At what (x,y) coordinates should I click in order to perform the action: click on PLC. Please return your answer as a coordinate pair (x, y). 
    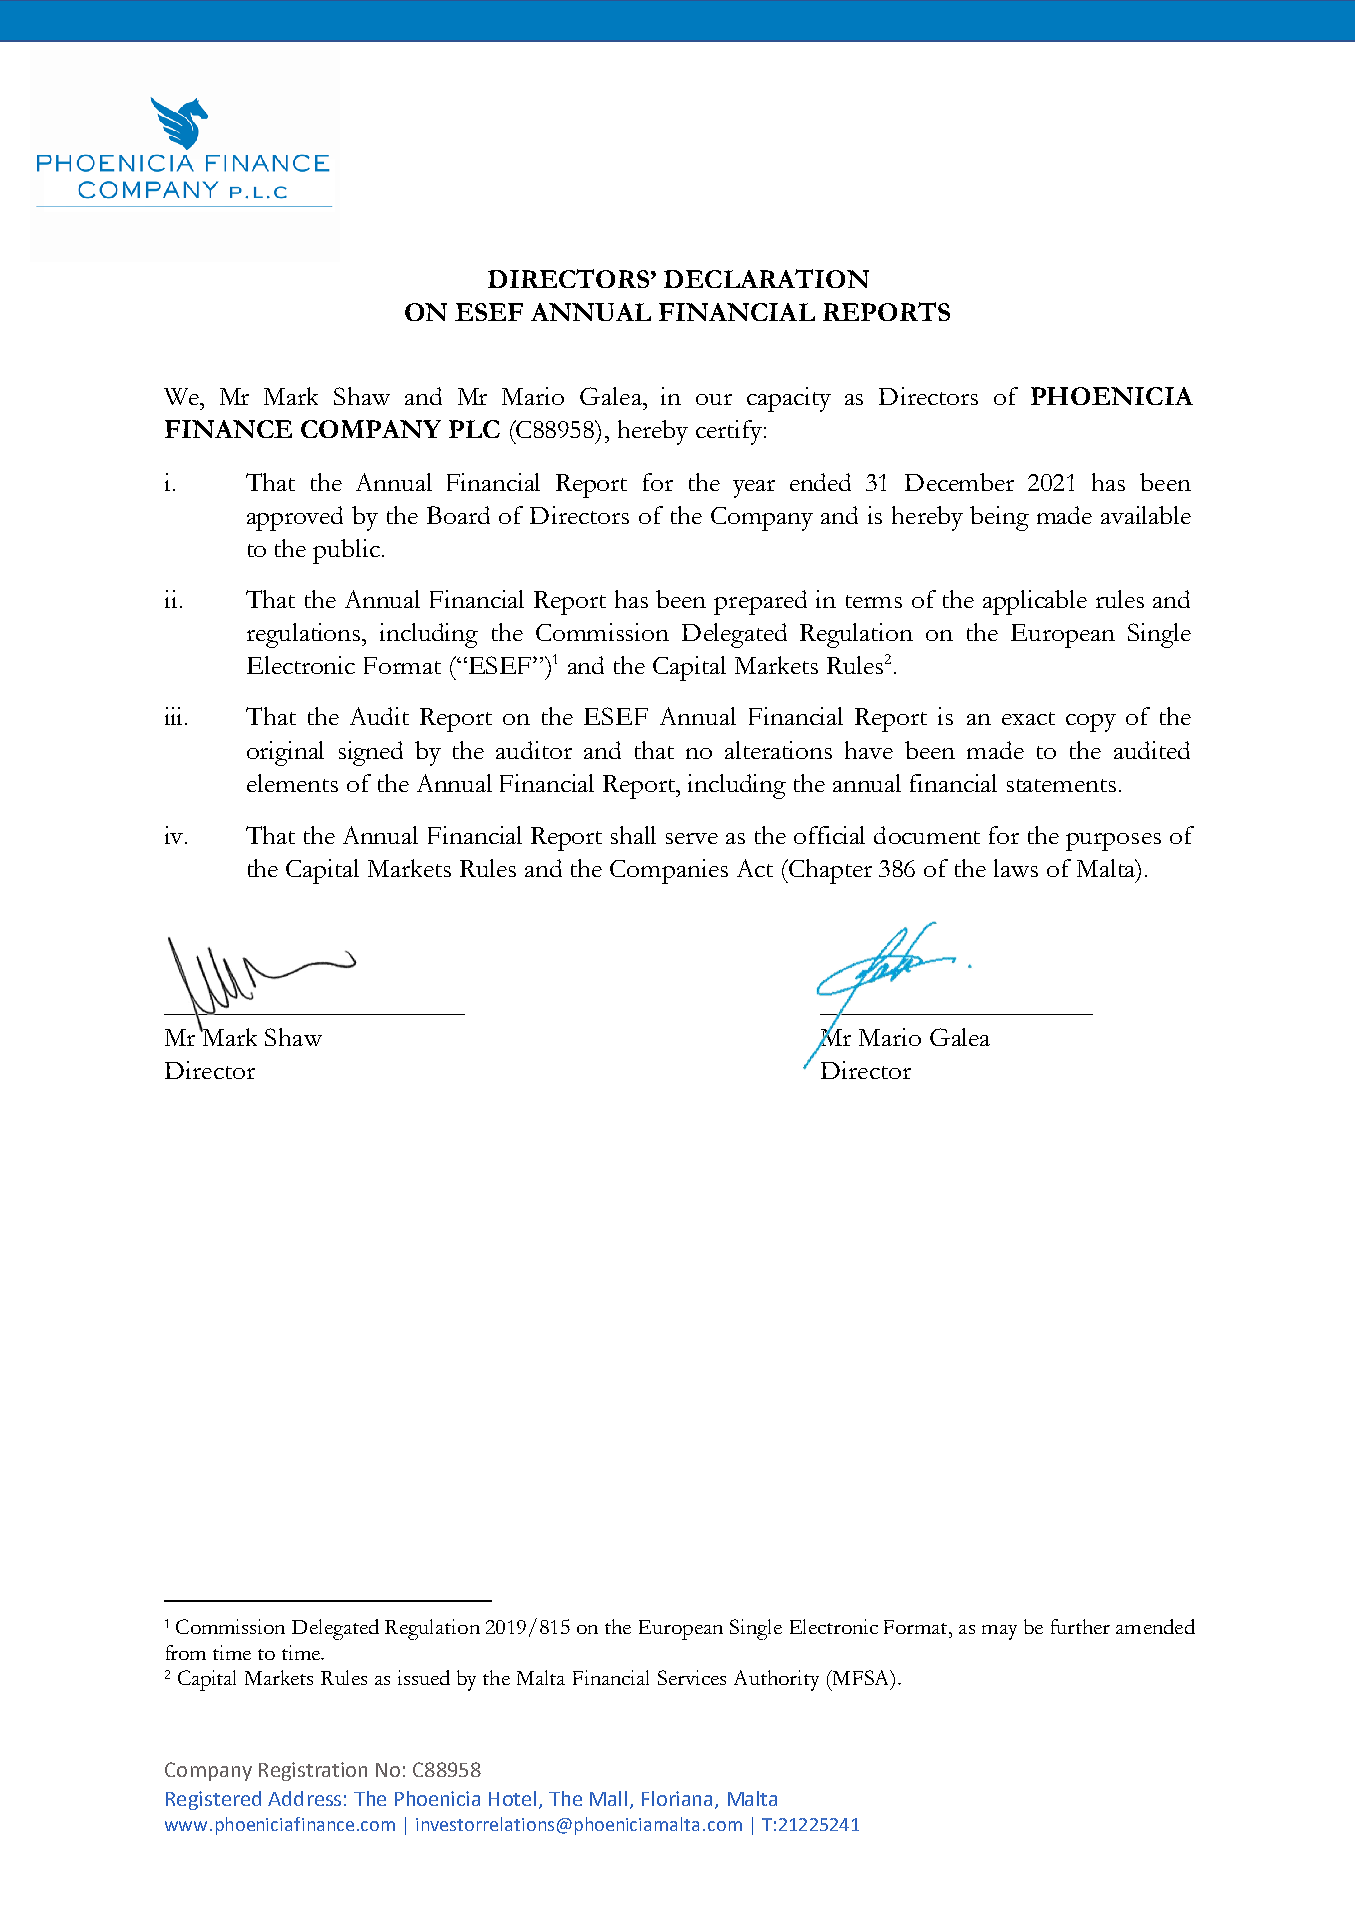
    Looking at the image, I should click on (474, 429).
